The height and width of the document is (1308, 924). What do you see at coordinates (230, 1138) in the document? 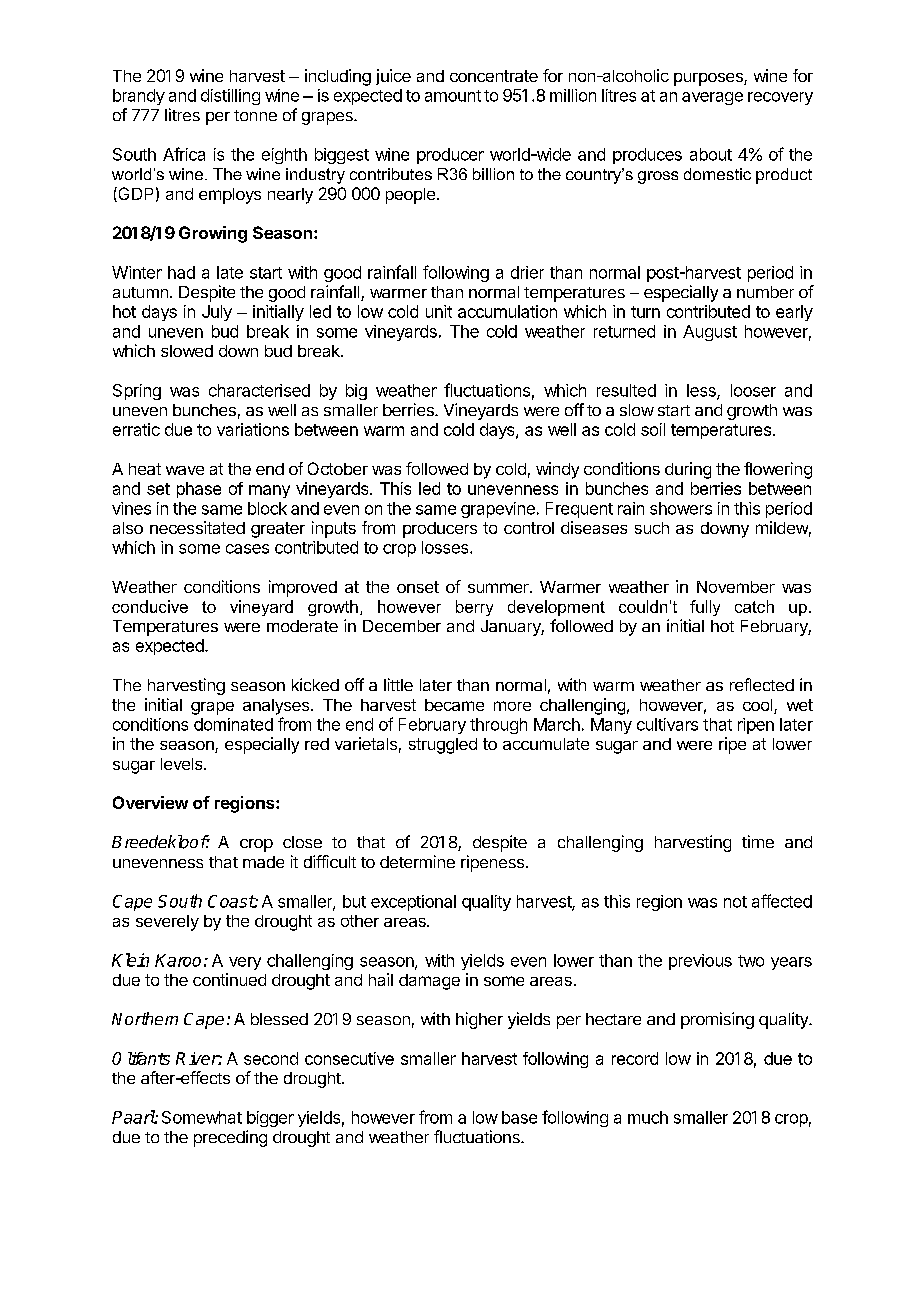
I see `preceding` at bounding box center [230, 1138].
